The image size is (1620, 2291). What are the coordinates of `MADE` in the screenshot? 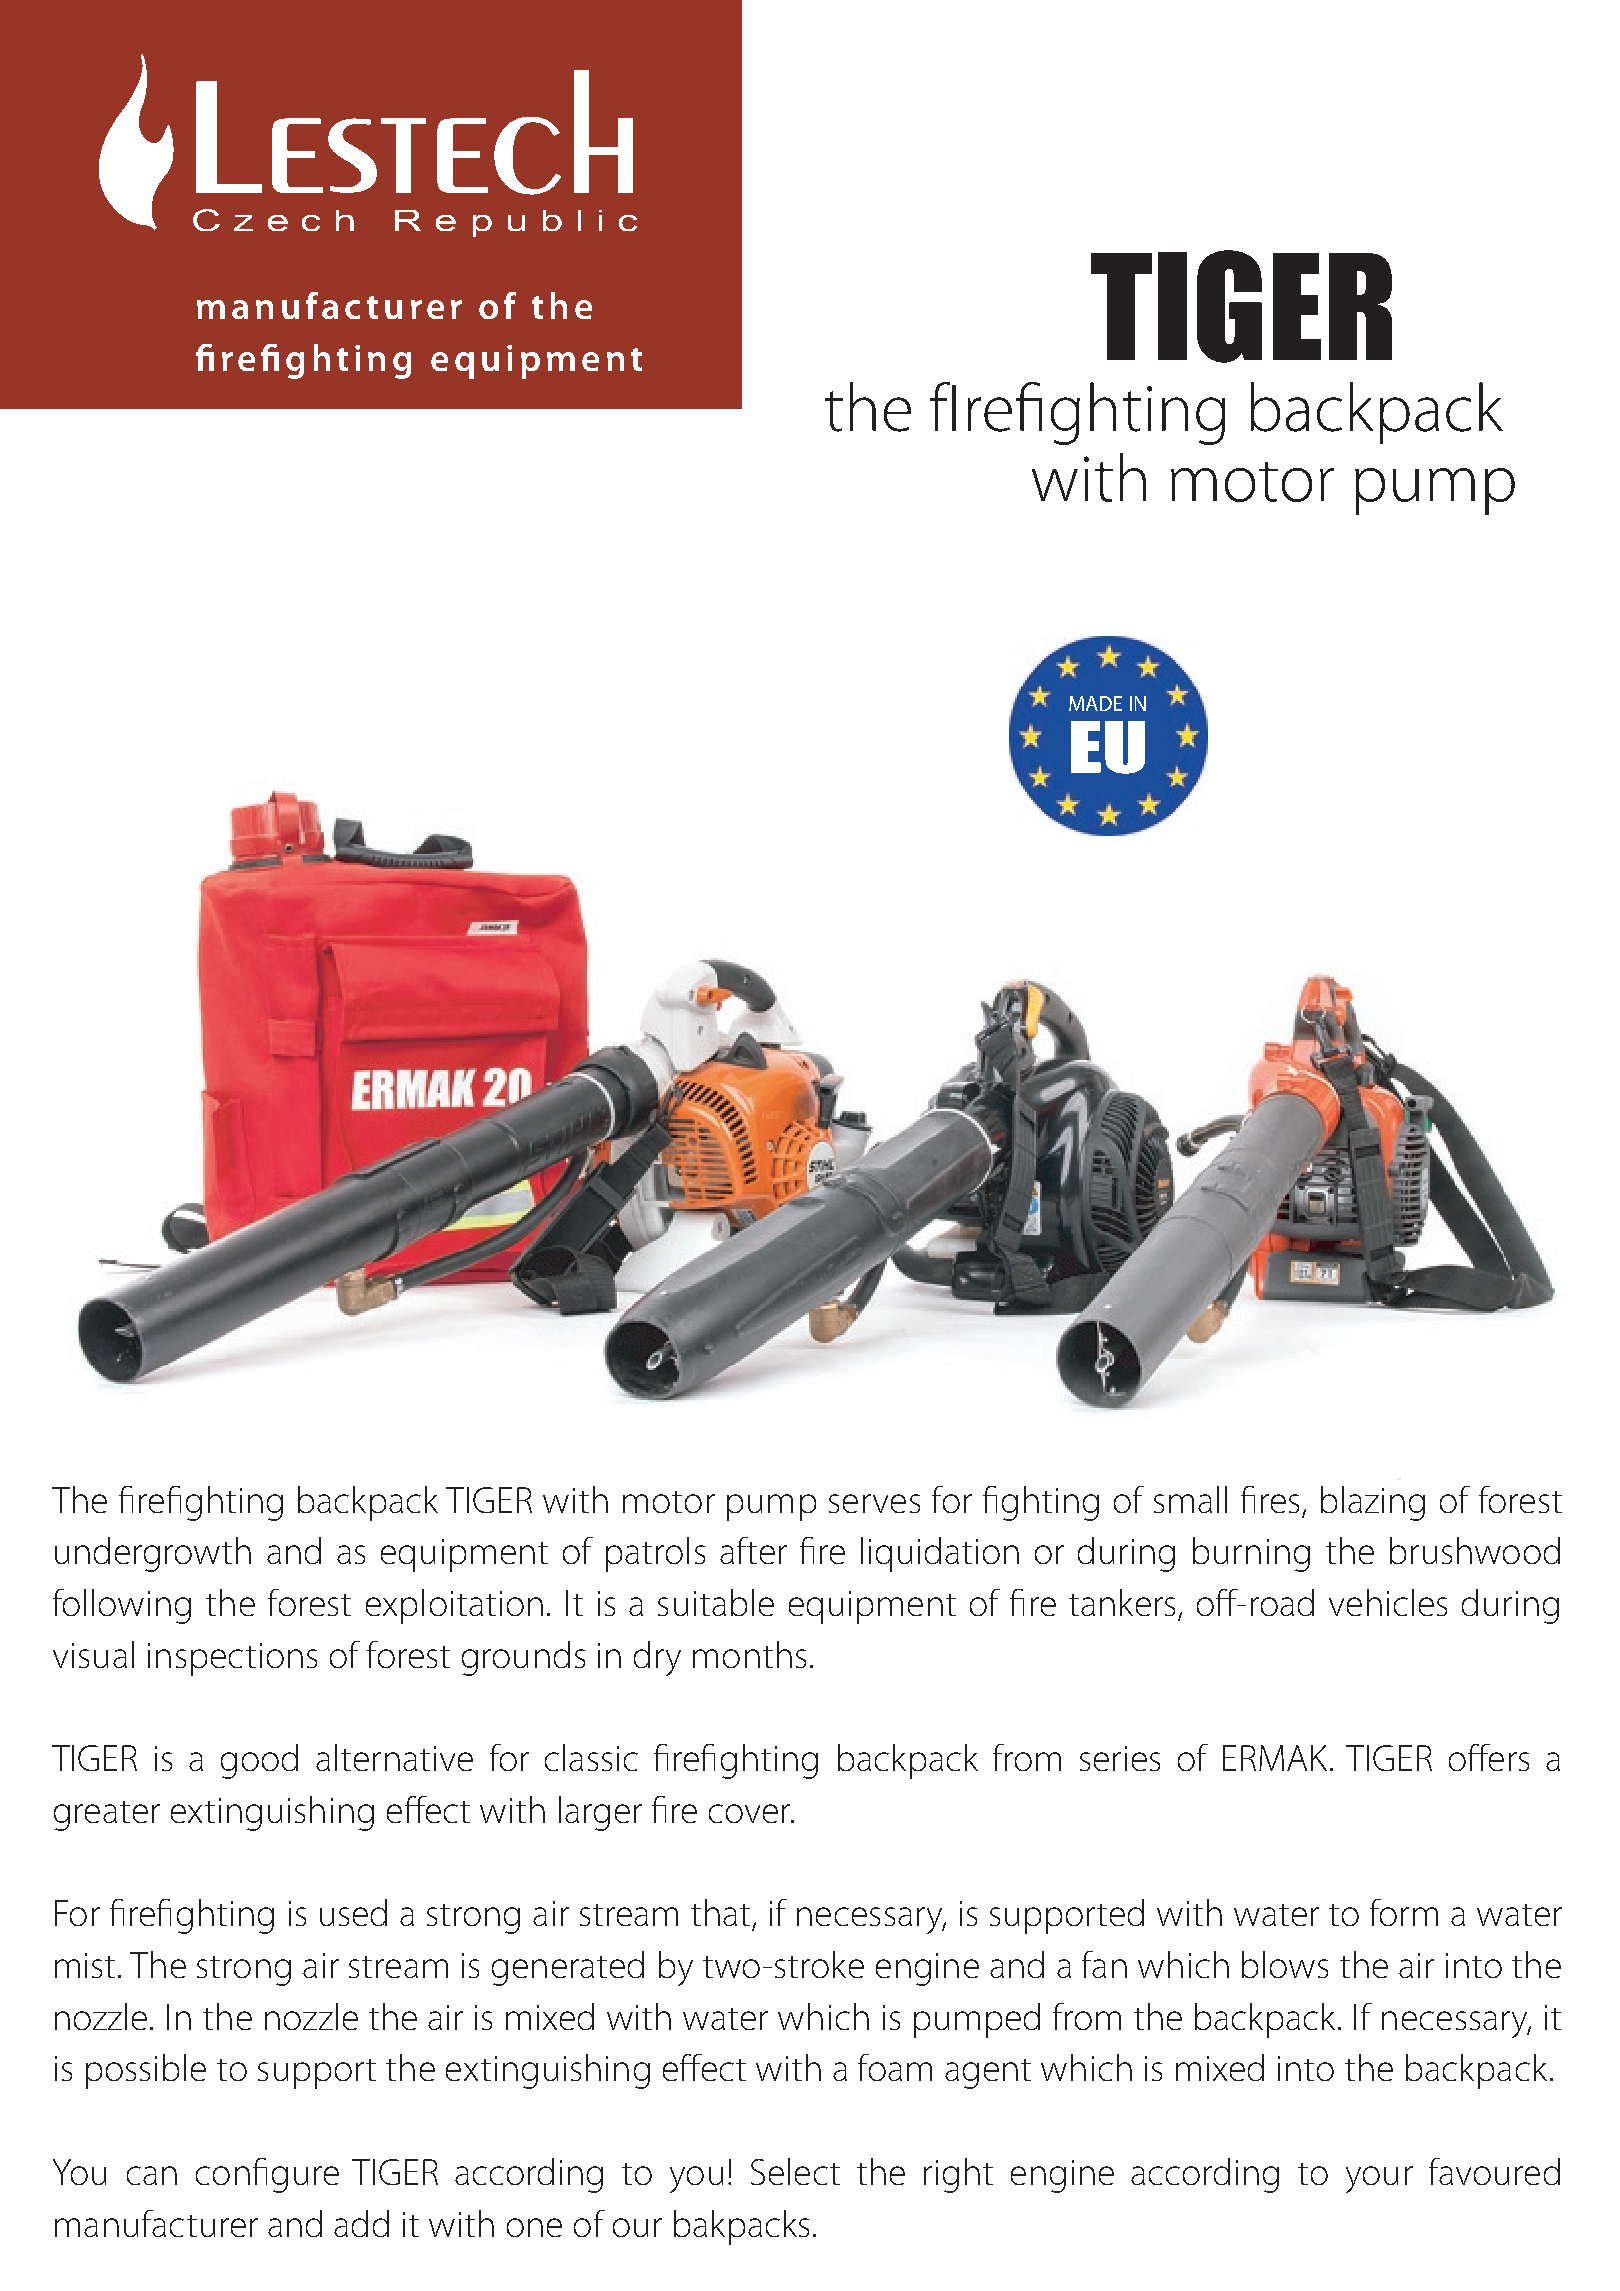 It's located at (1095, 703).
